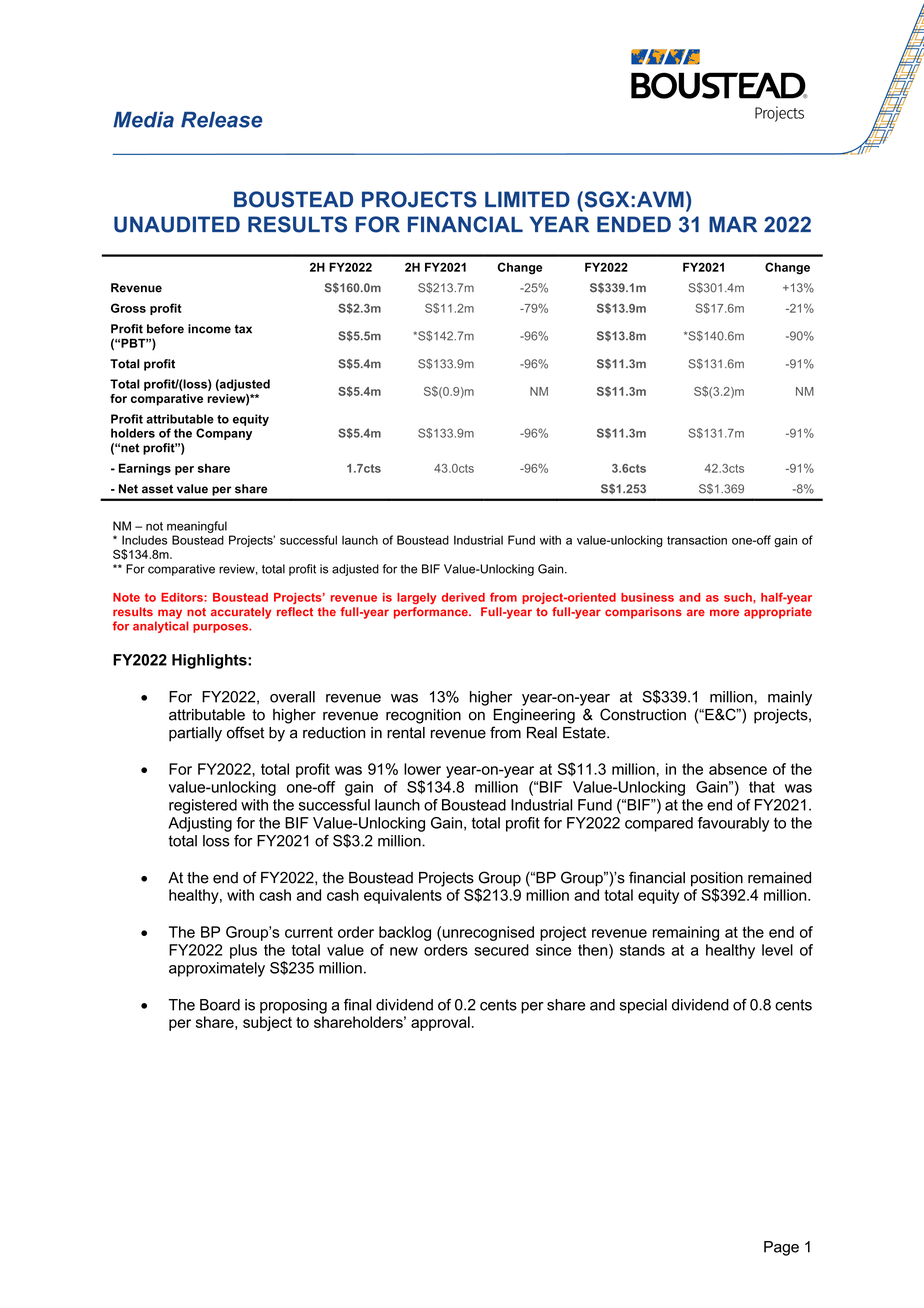 Image resolution: width=924 pixels, height=1308 pixels. What do you see at coordinates (210, 661) in the screenshot?
I see `Highlights` at bounding box center [210, 661].
